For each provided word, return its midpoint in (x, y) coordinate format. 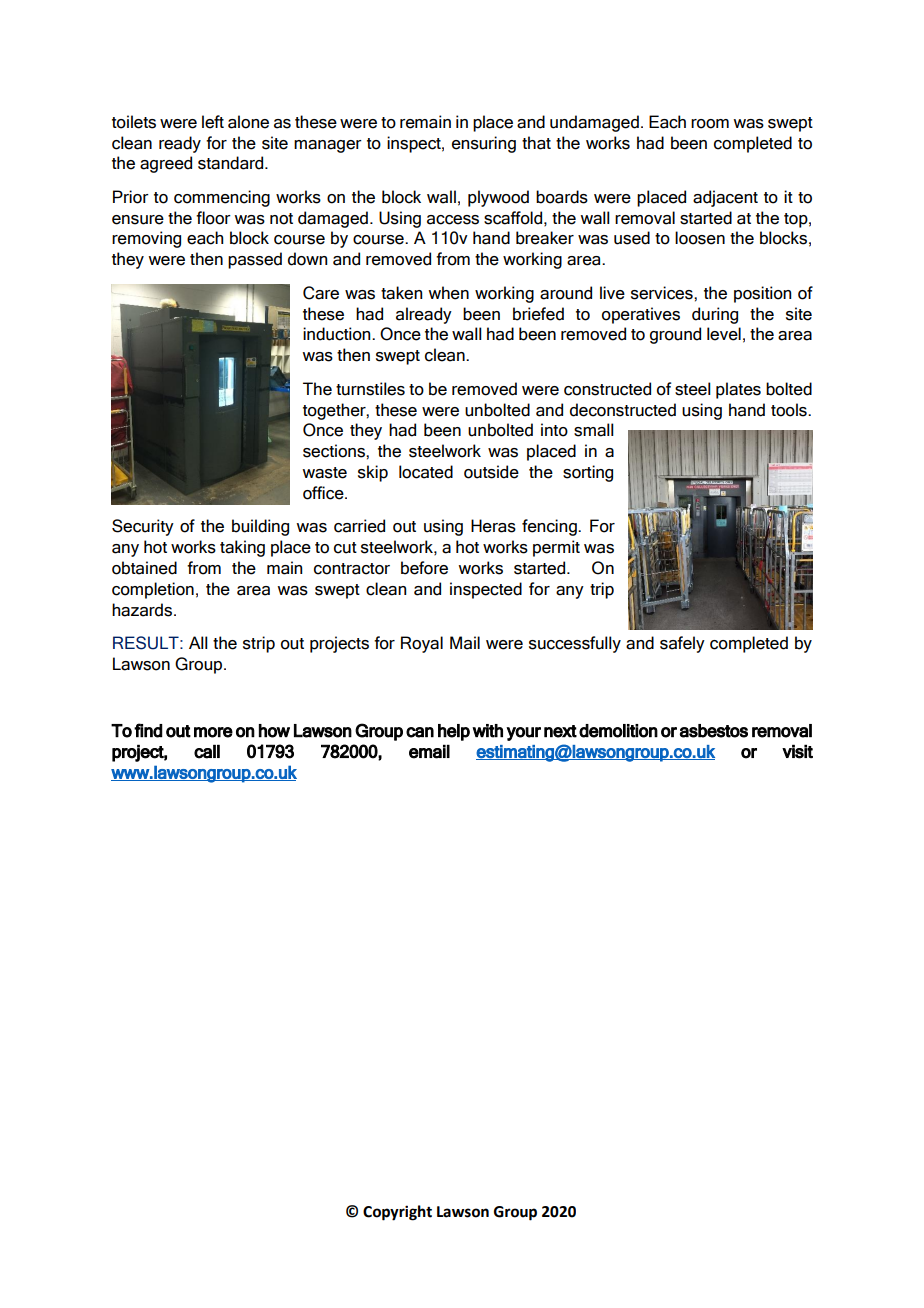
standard (232, 163)
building (260, 527)
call (207, 751)
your (523, 734)
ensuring (484, 144)
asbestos (714, 731)
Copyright (397, 1213)
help (454, 732)
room (710, 124)
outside (491, 472)
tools (790, 410)
